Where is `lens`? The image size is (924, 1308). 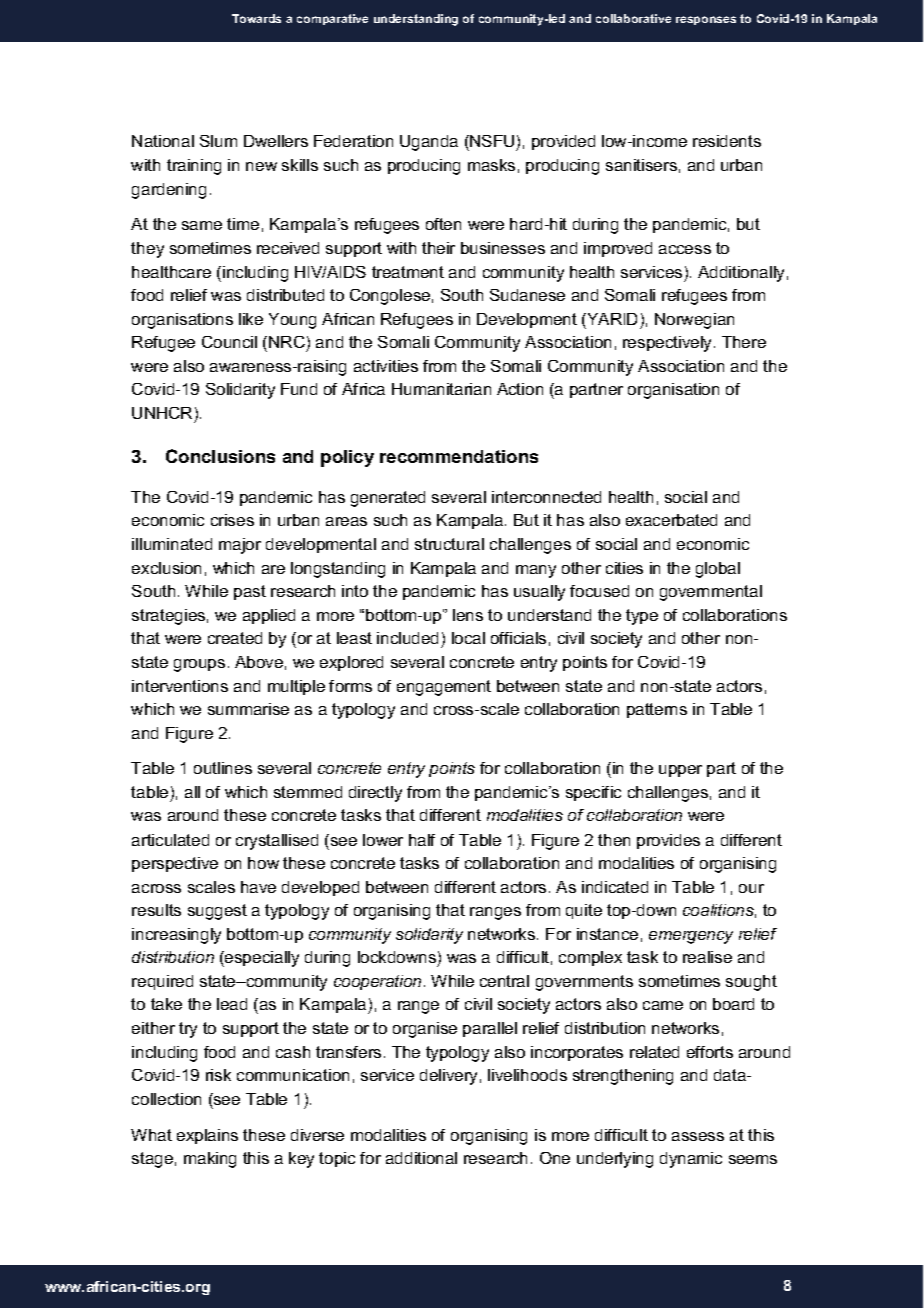
lens is located at coordinates (468, 615).
